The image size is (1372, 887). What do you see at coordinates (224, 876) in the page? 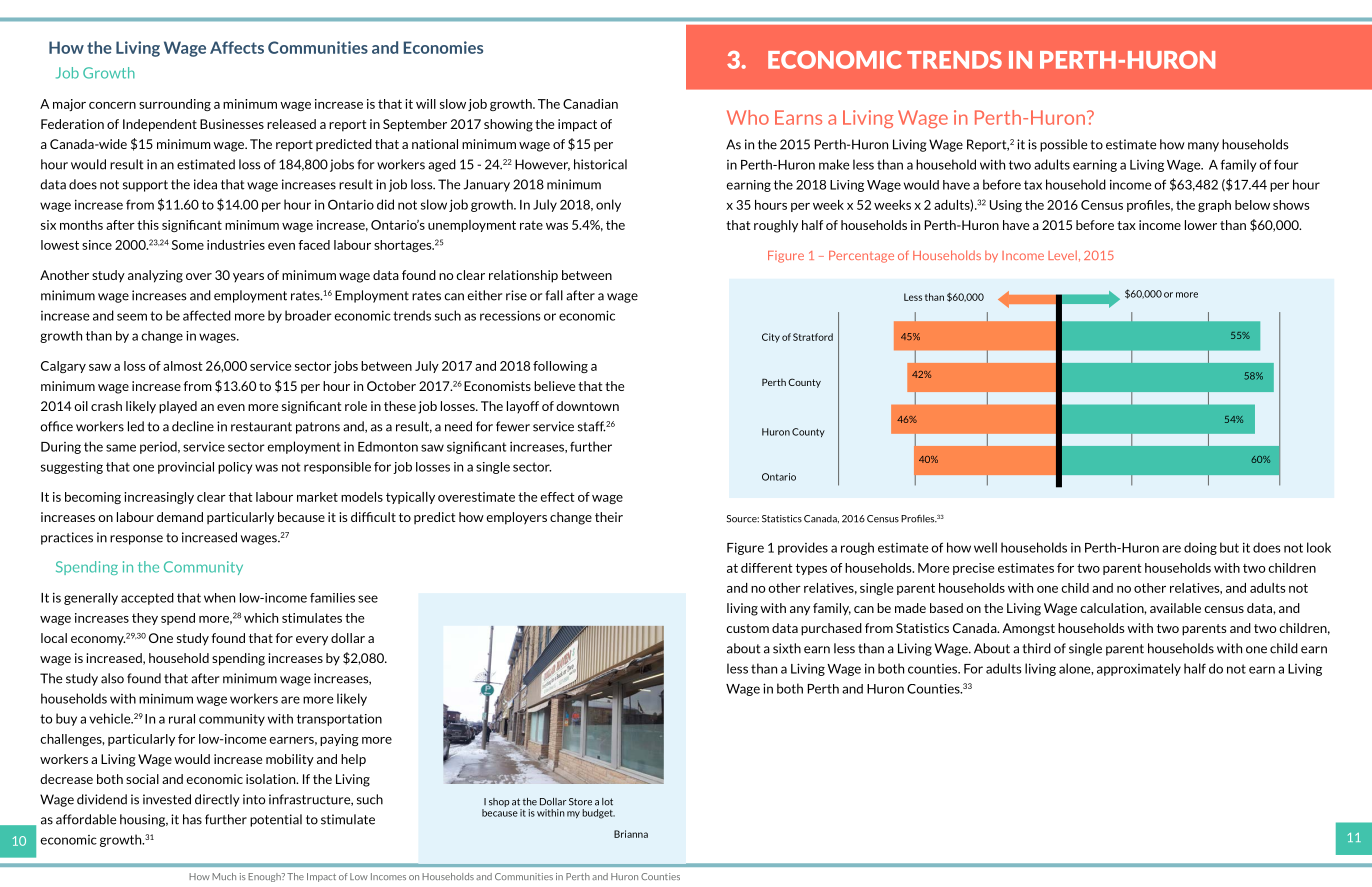
I see `Much` at bounding box center [224, 876].
